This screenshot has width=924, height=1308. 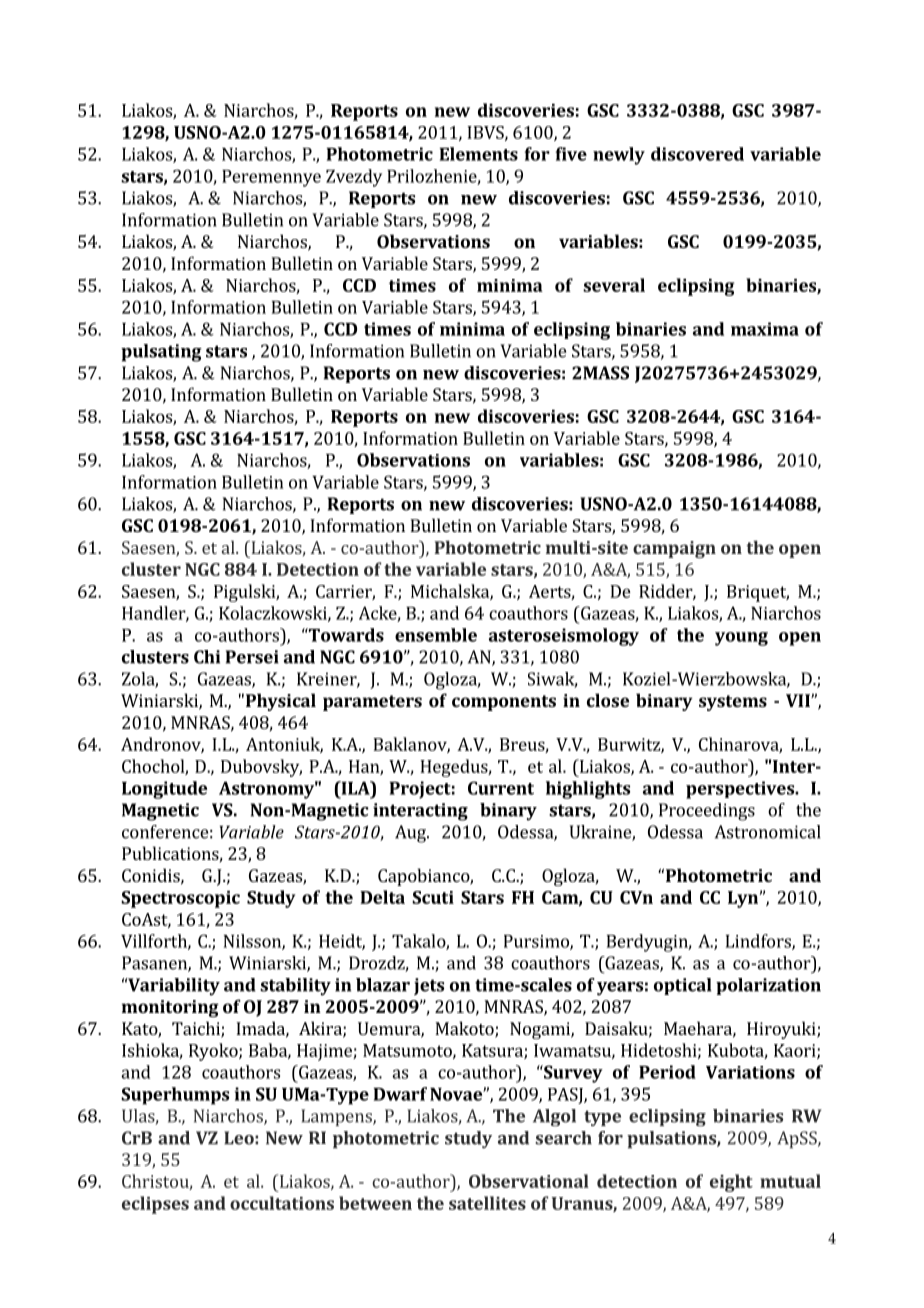 What do you see at coordinates (674, 549) in the screenshot?
I see `campaign` at bounding box center [674, 549].
